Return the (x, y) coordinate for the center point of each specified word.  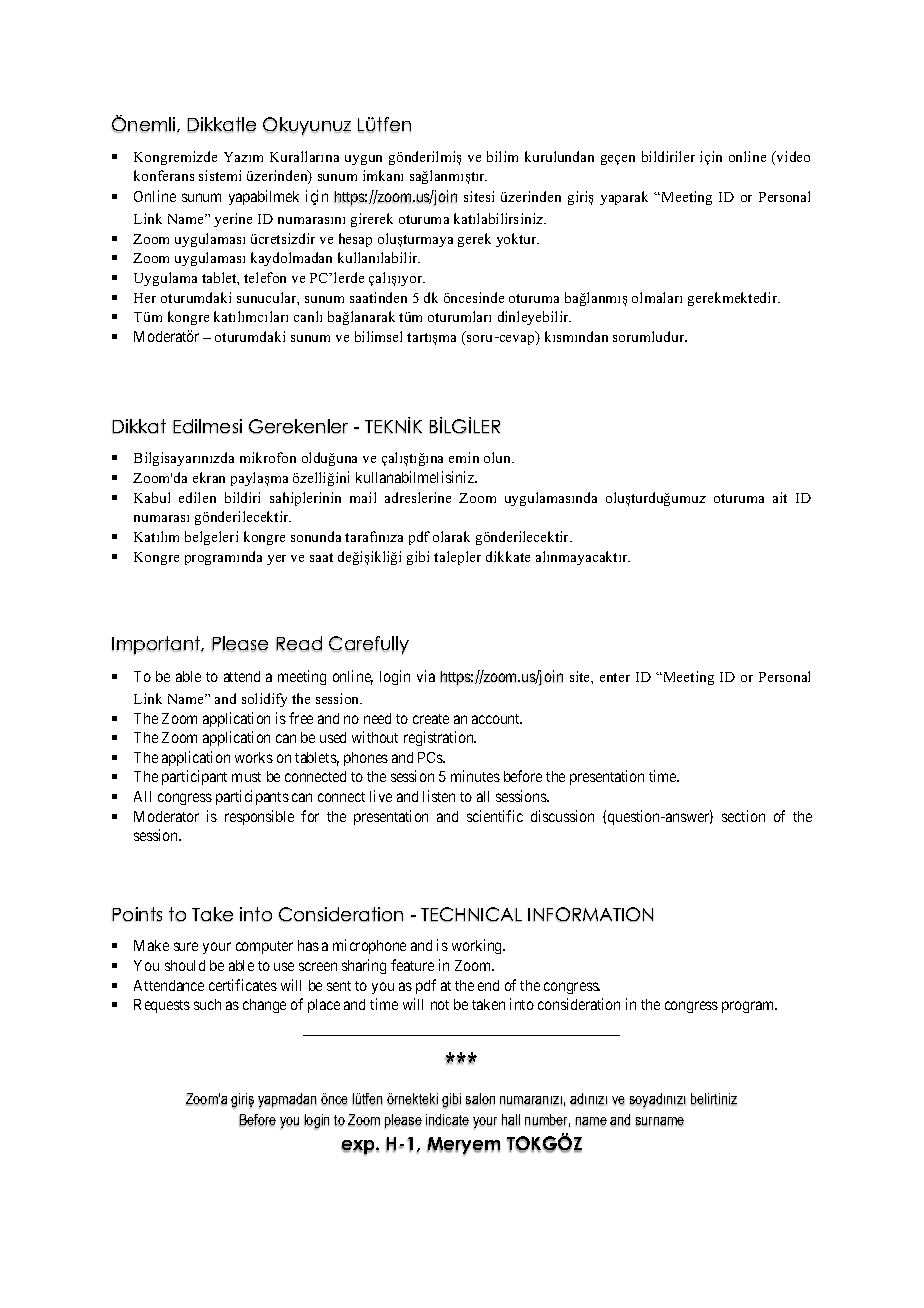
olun (499, 457)
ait (780, 497)
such (207, 1004)
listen (439, 796)
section (743, 816)
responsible (259, 817)
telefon (265, 277)
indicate (447, 1120)
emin (464, 457)
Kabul (152, 497)
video (792, 156)
